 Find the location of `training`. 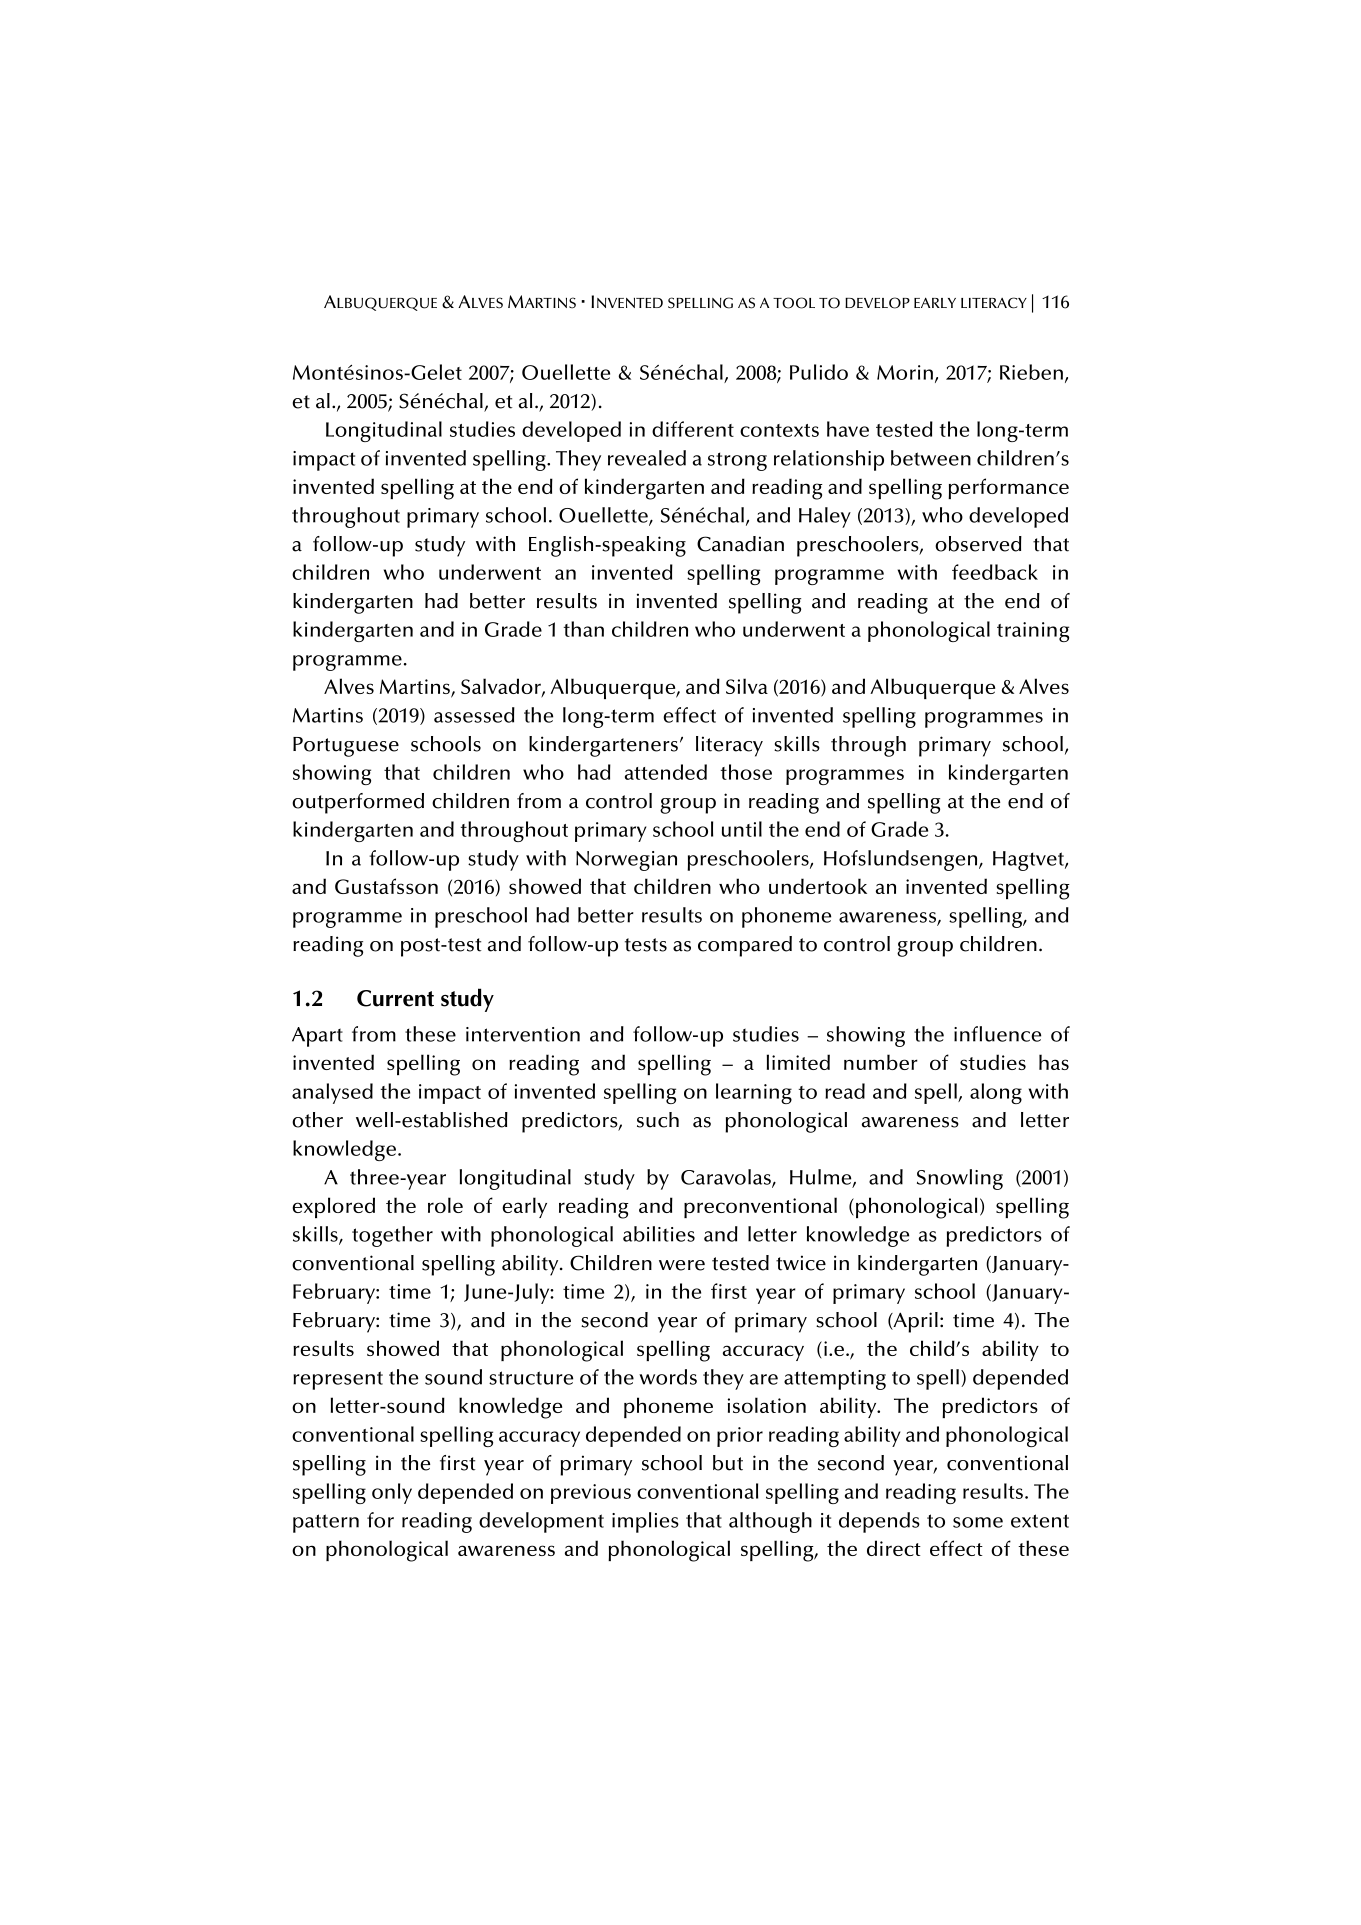

training is located at coordinates (1033, 632).
